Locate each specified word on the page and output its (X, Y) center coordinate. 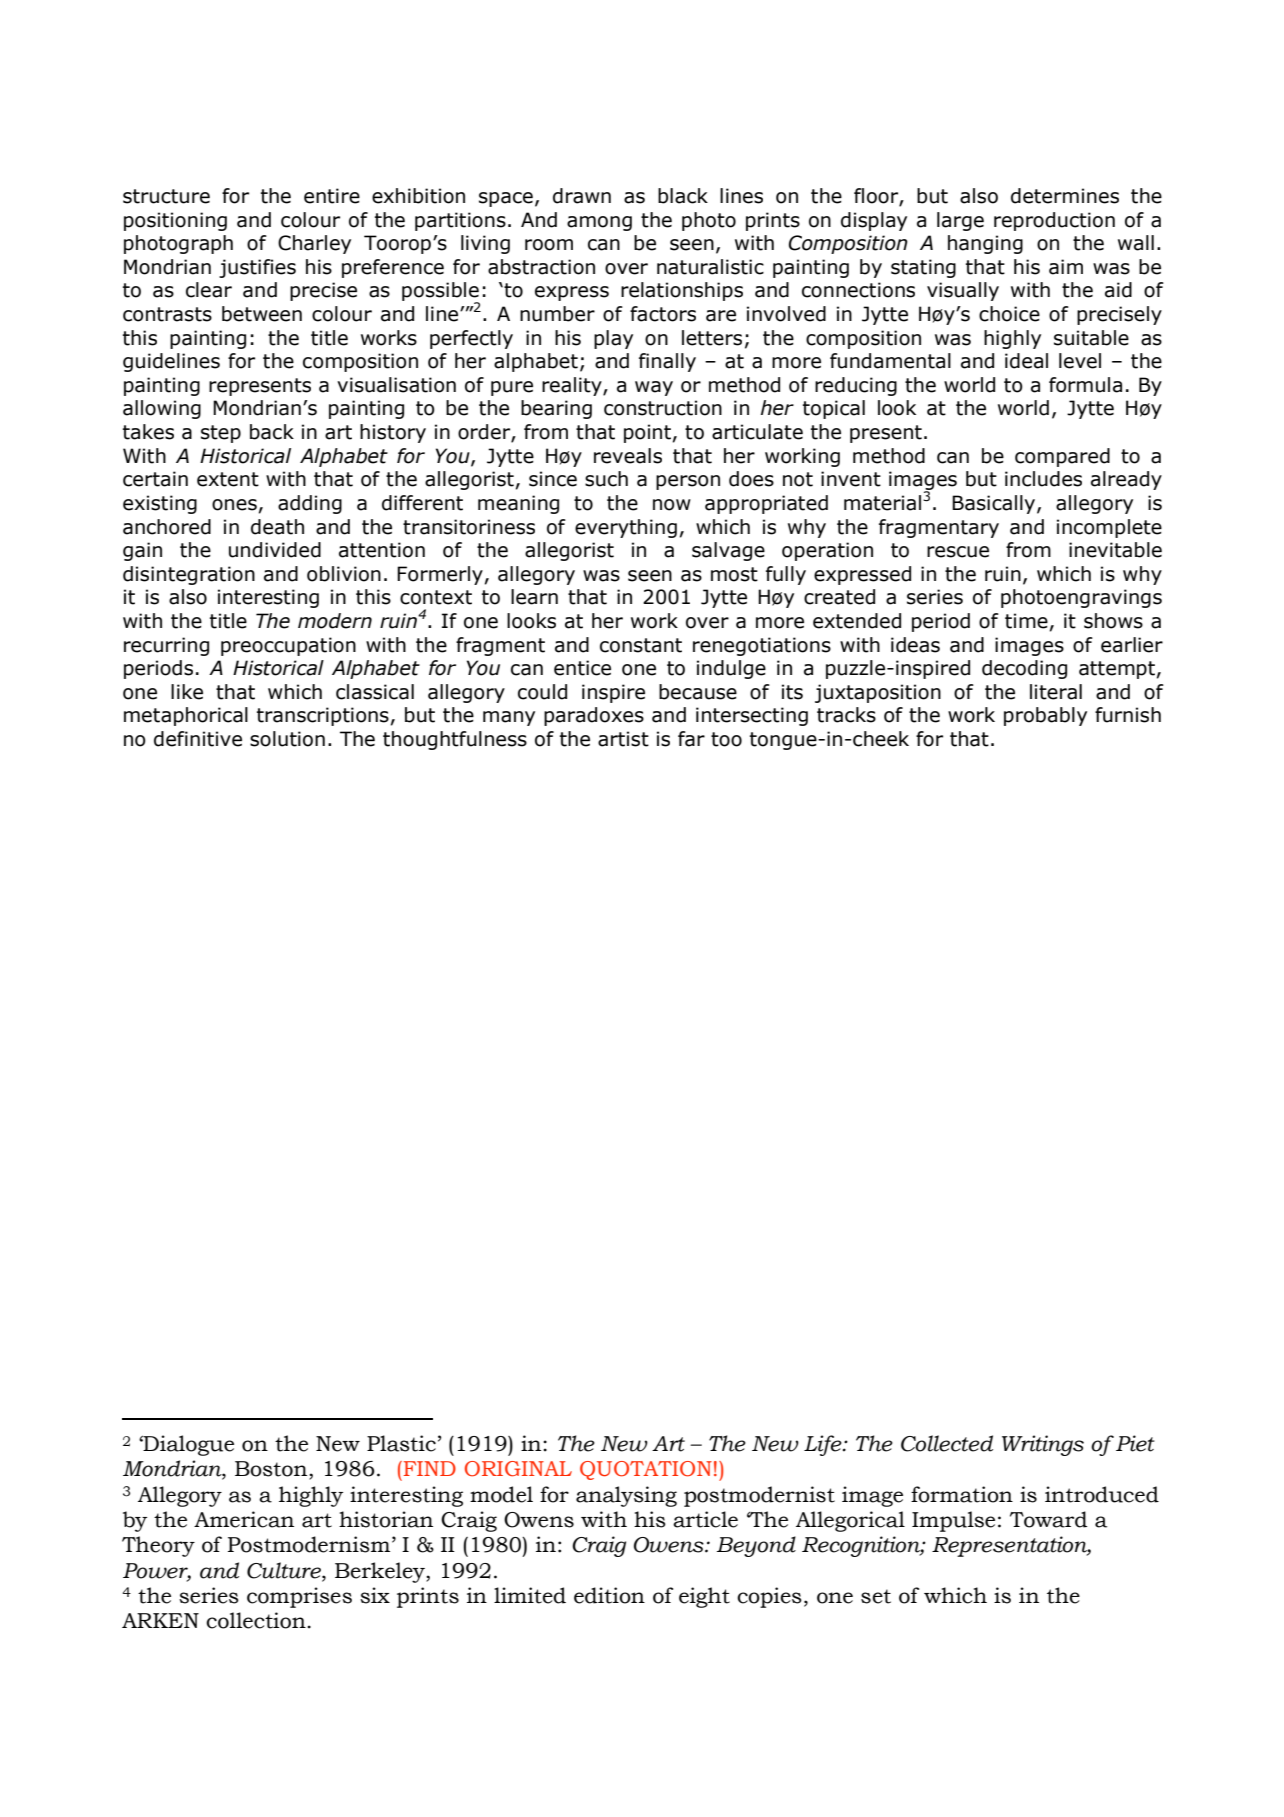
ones (234, 505)
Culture (285, 1570)
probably (1045, 716)
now (672, 505)
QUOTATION (646, 1470)
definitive (198, 739)
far (691, 739)
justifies (257, 268)
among (599, 223)
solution (287, 739)
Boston (272, 1470)
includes (1043, 479)
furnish (1128, 715)
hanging (985, 244)
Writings (1043, 1445)
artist (623, 739)
